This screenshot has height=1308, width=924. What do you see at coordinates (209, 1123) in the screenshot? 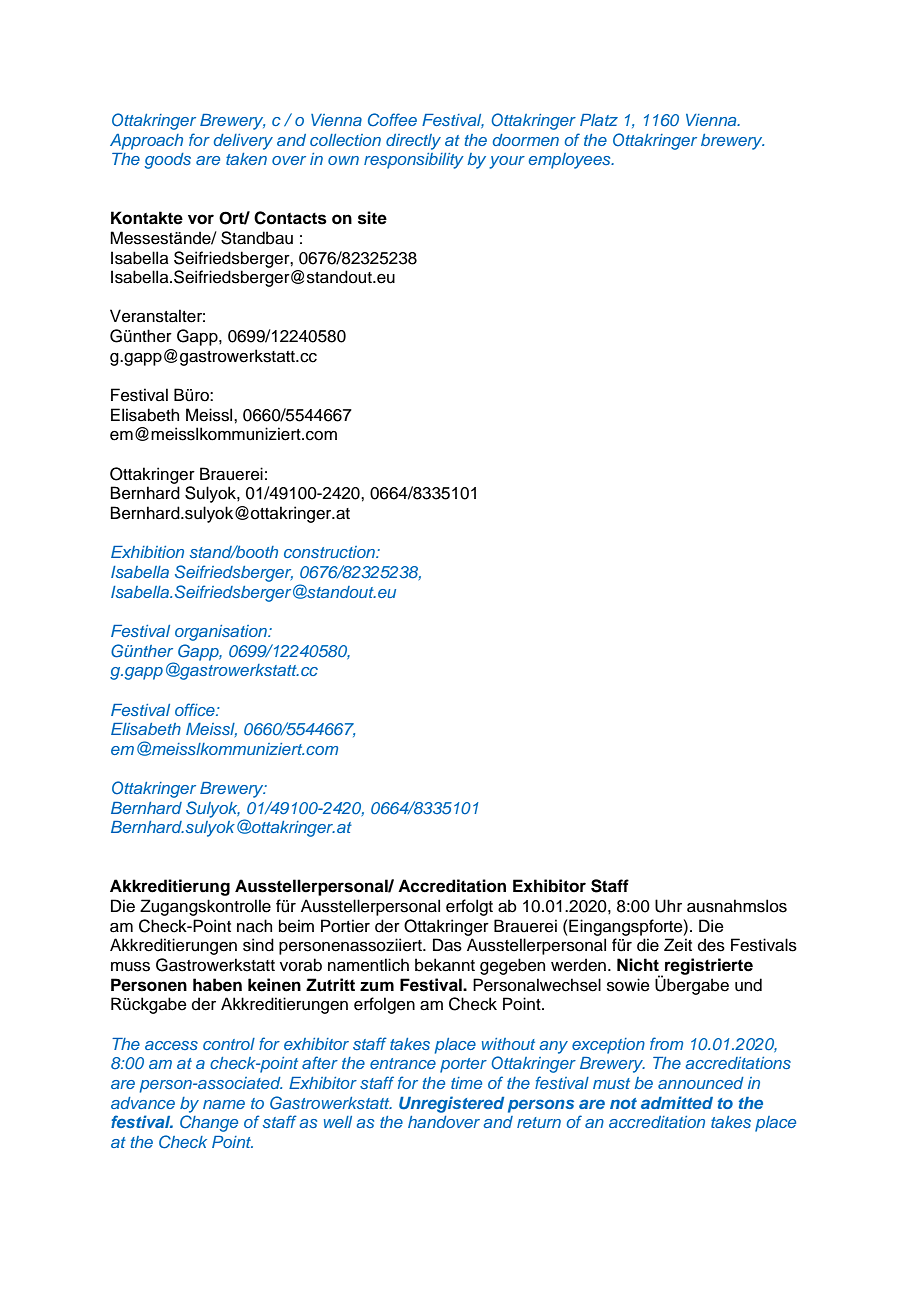
I see `Change` at bounding box center [209, 1123].
